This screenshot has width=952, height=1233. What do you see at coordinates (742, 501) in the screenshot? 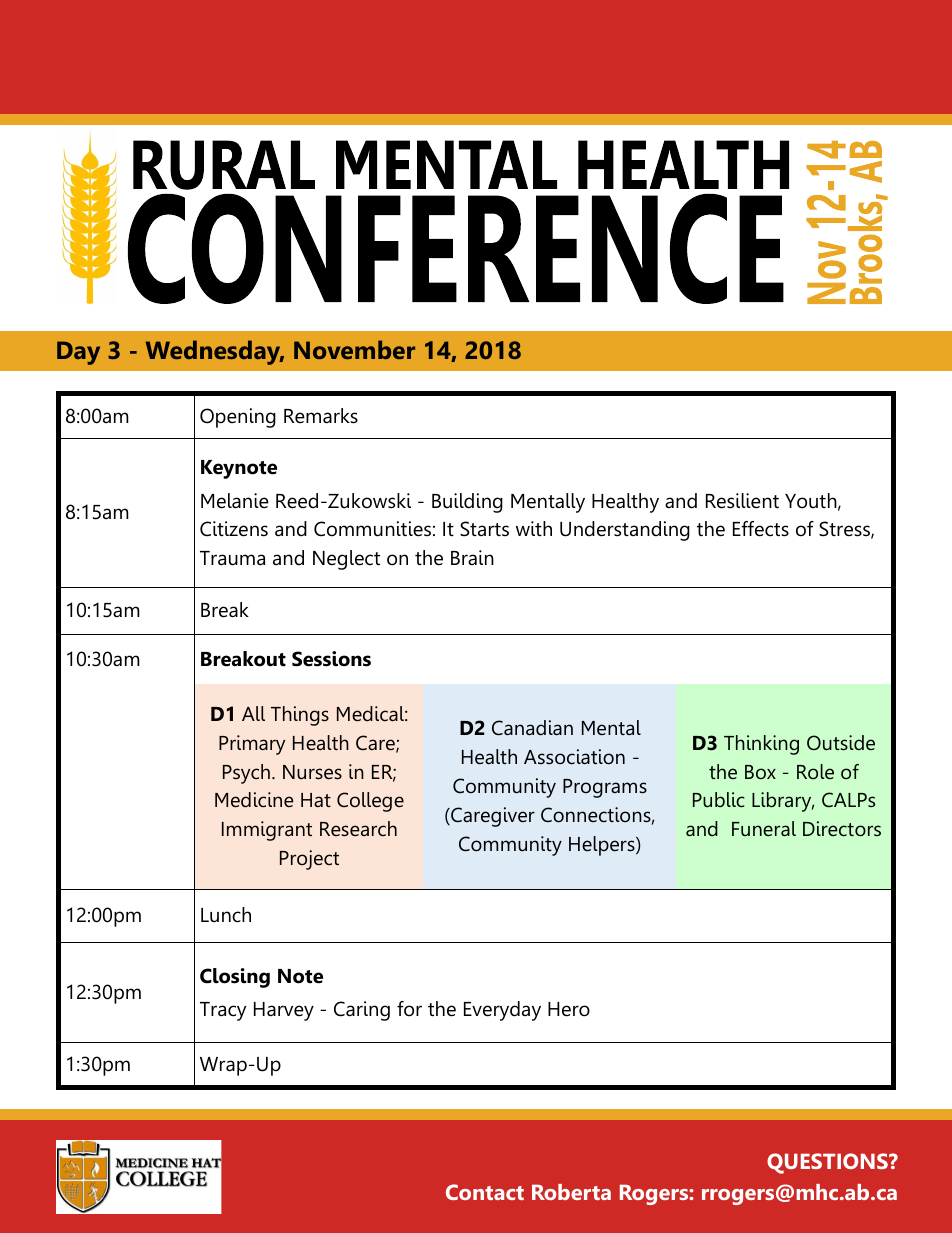
I see `Resilient` at bounding box center [742, 501].
